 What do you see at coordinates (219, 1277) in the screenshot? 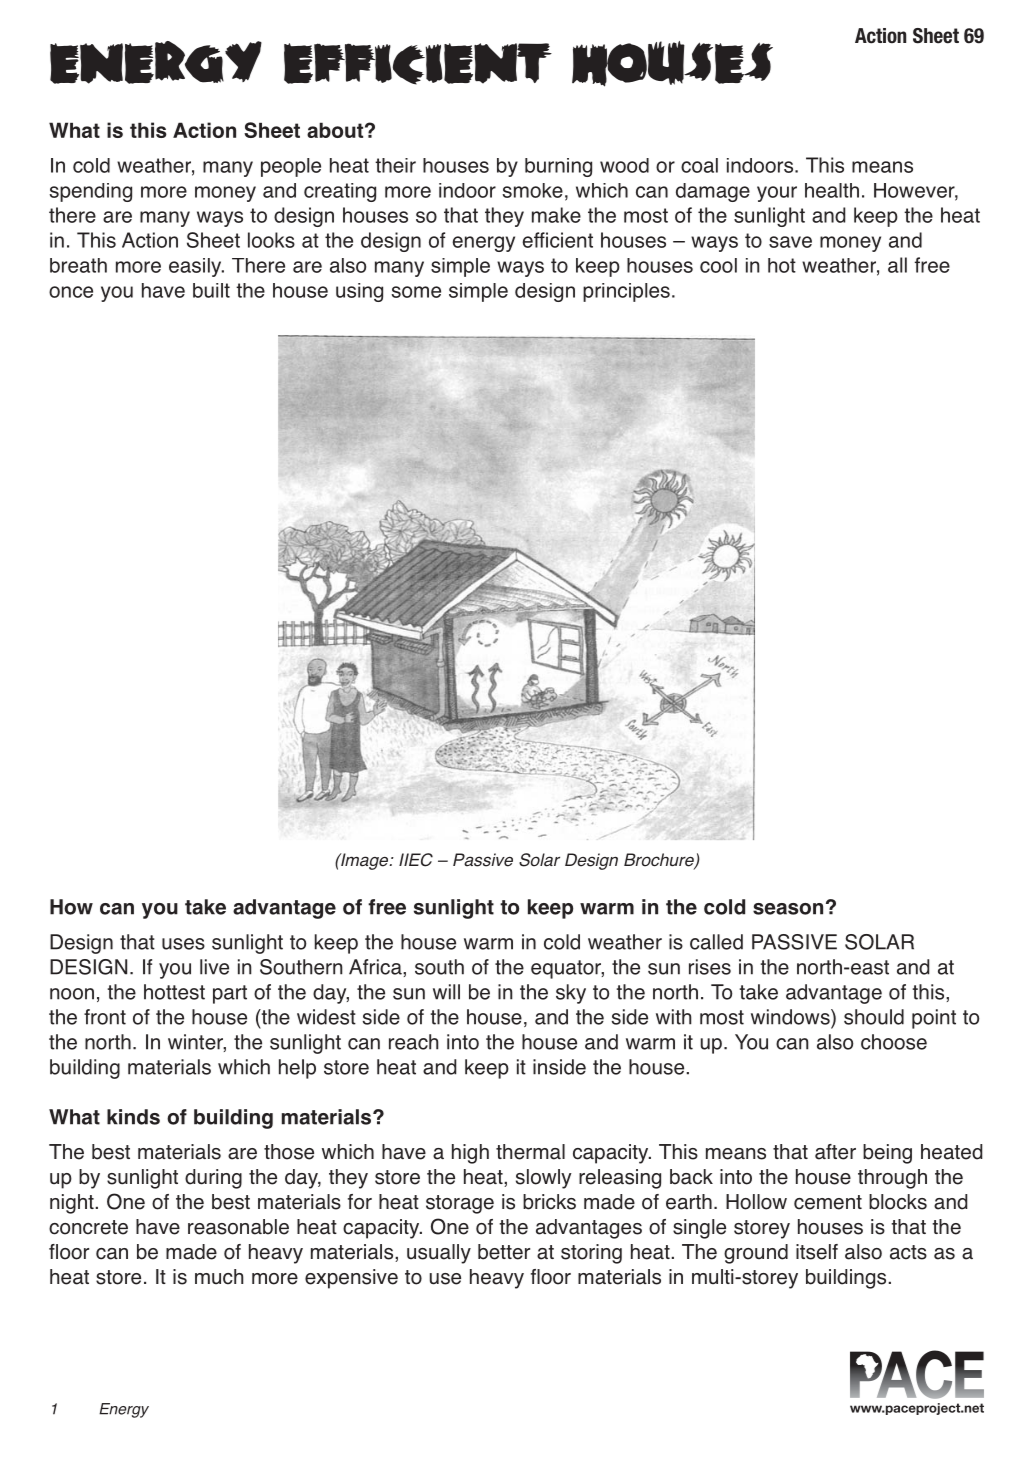
I see `much` at bounding box center [219, 1277].
